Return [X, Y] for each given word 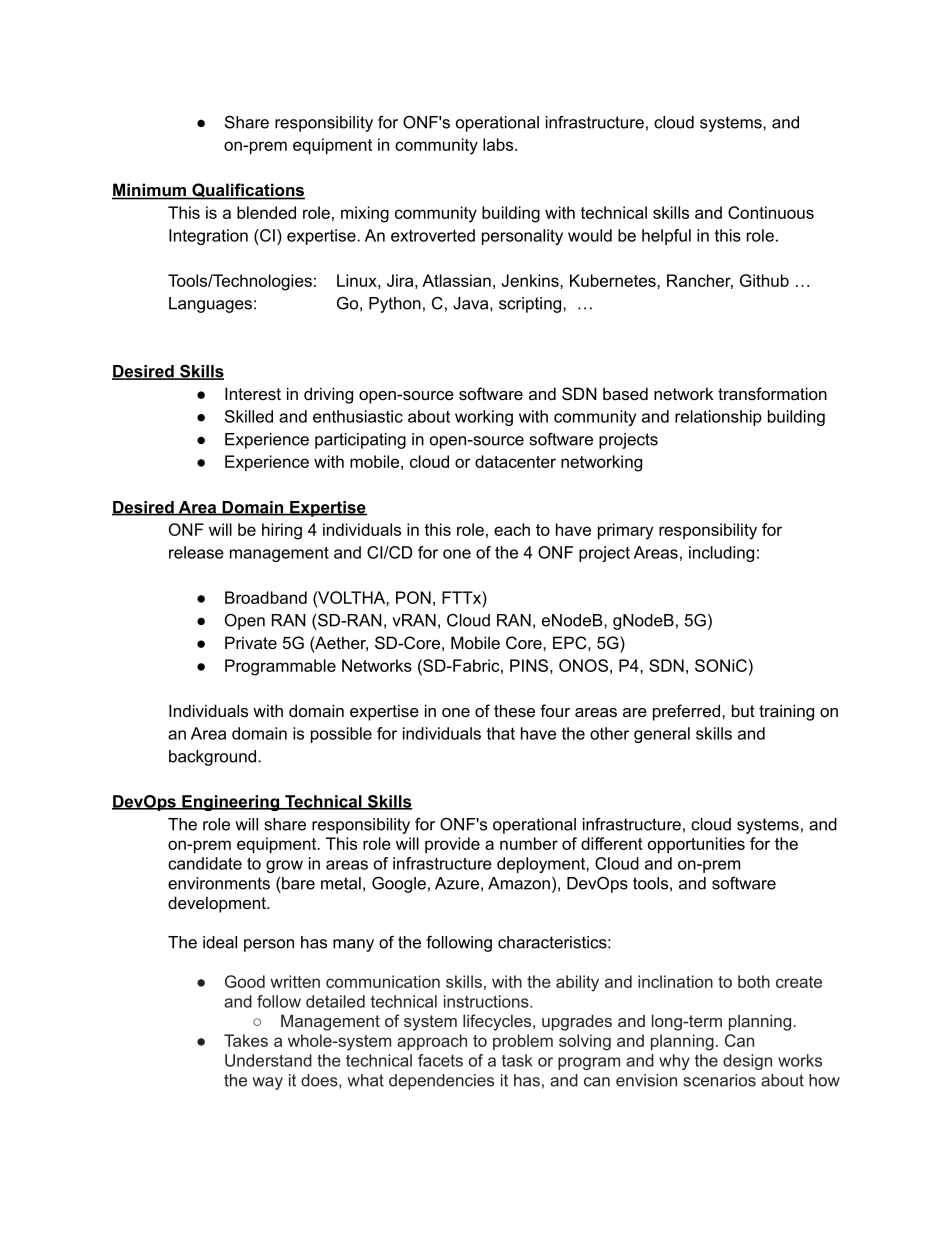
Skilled [249, 416]
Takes [246, 1040]
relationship [718, 418]
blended [266, 212]
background [214, 758]
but [743, 710]
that [501, 733]
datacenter [515, 461]
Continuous [771, 212]
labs [499, 144]
